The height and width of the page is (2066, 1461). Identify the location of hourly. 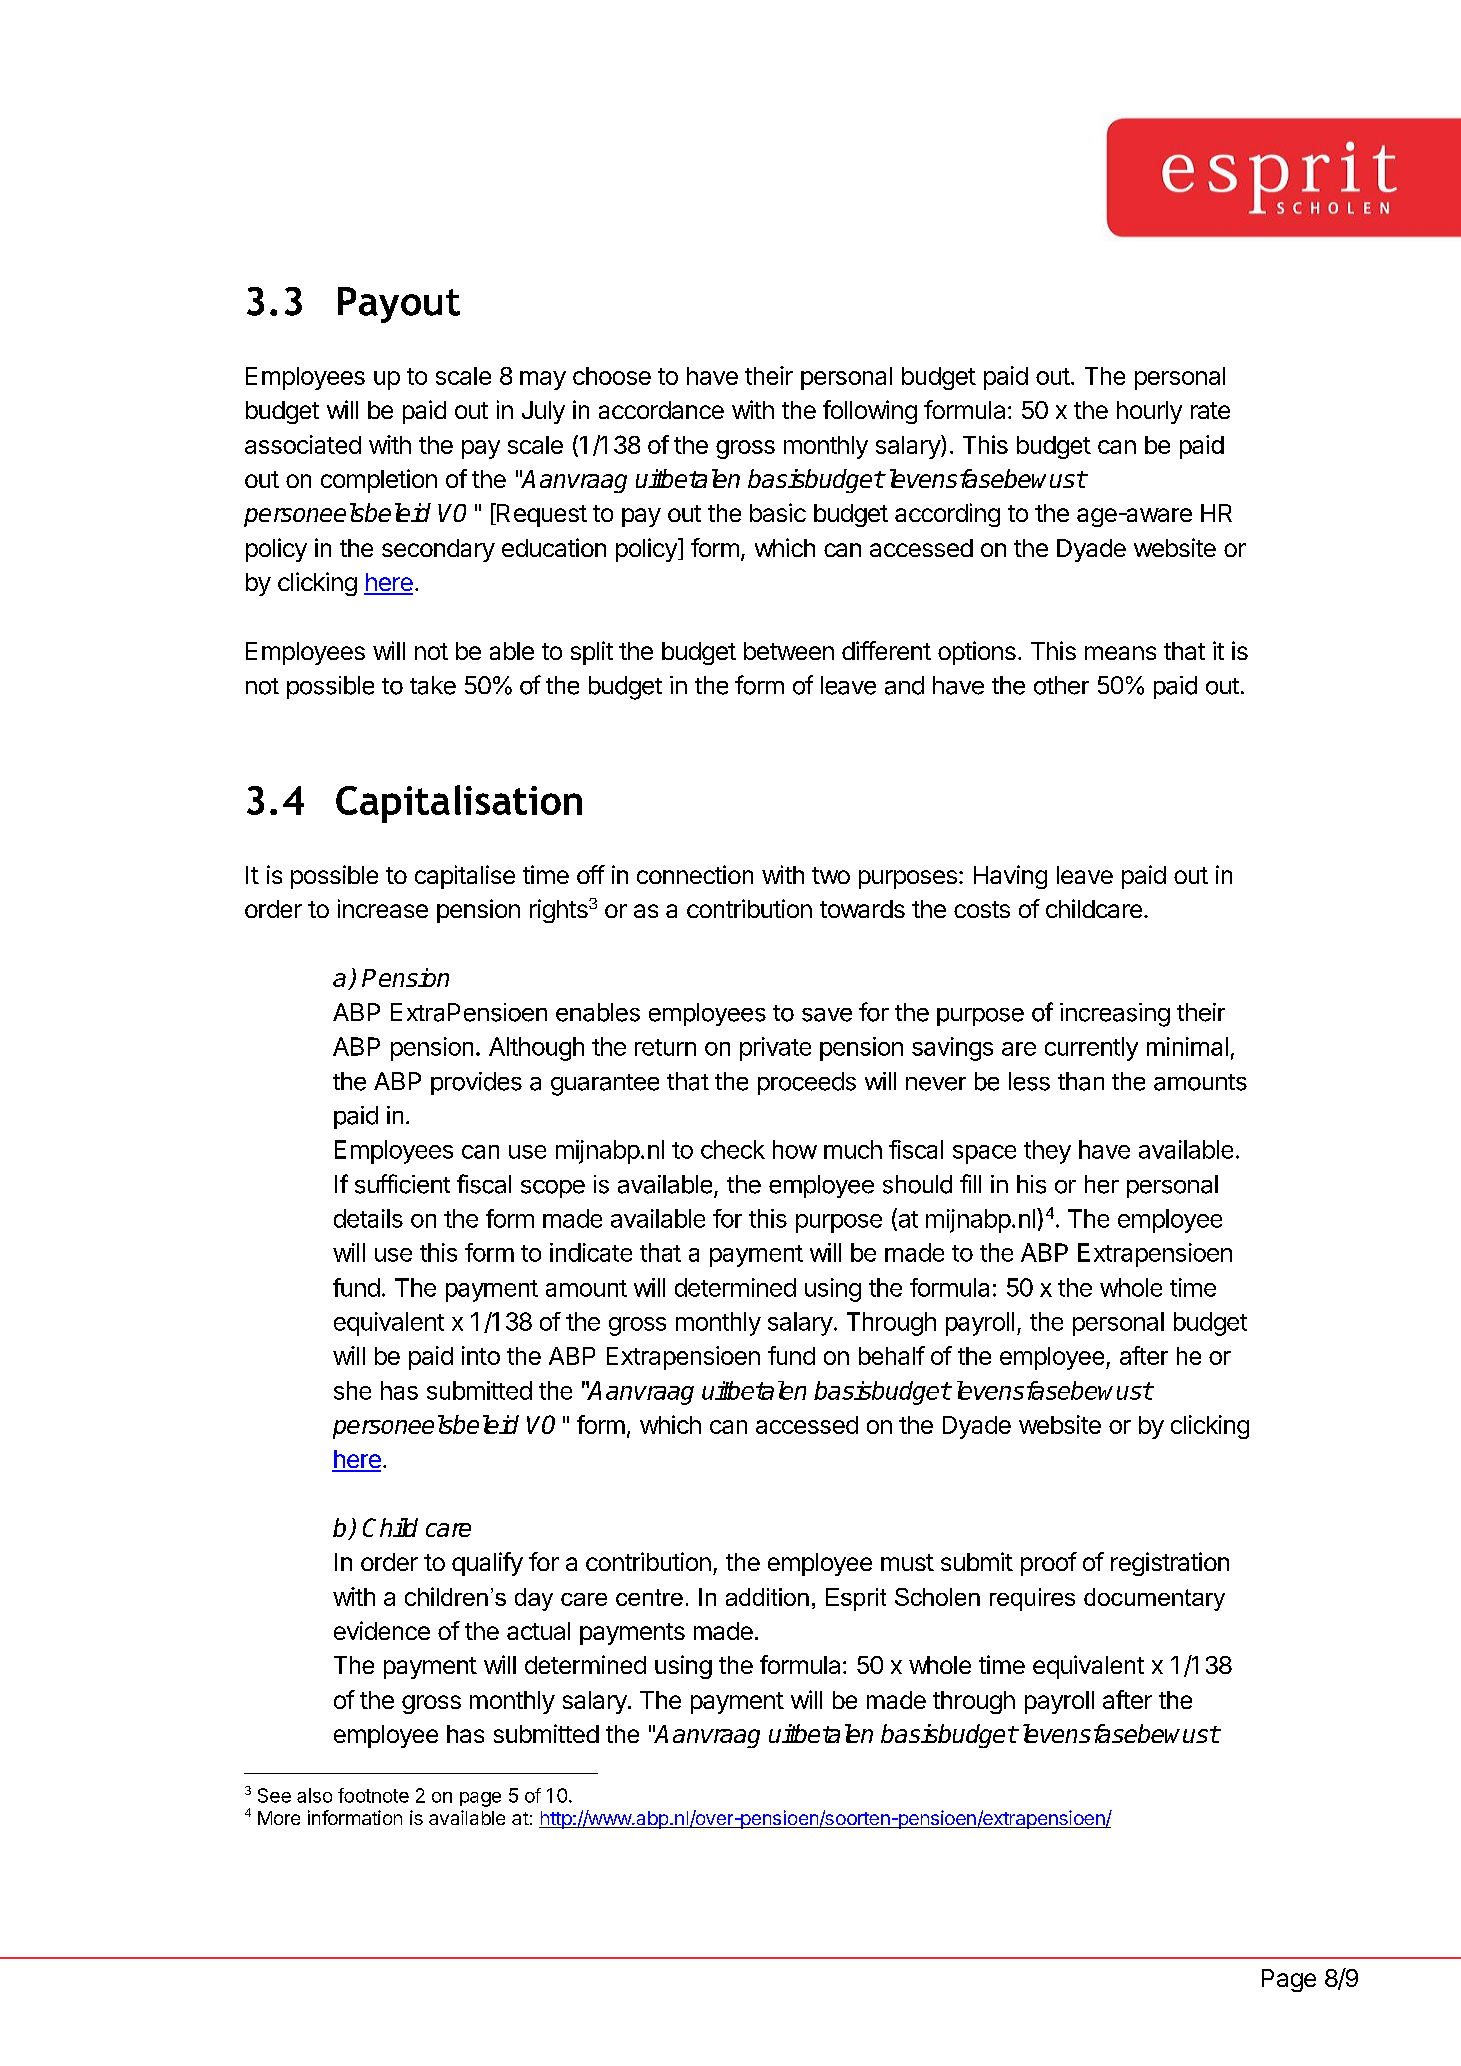
(1149, 412).
